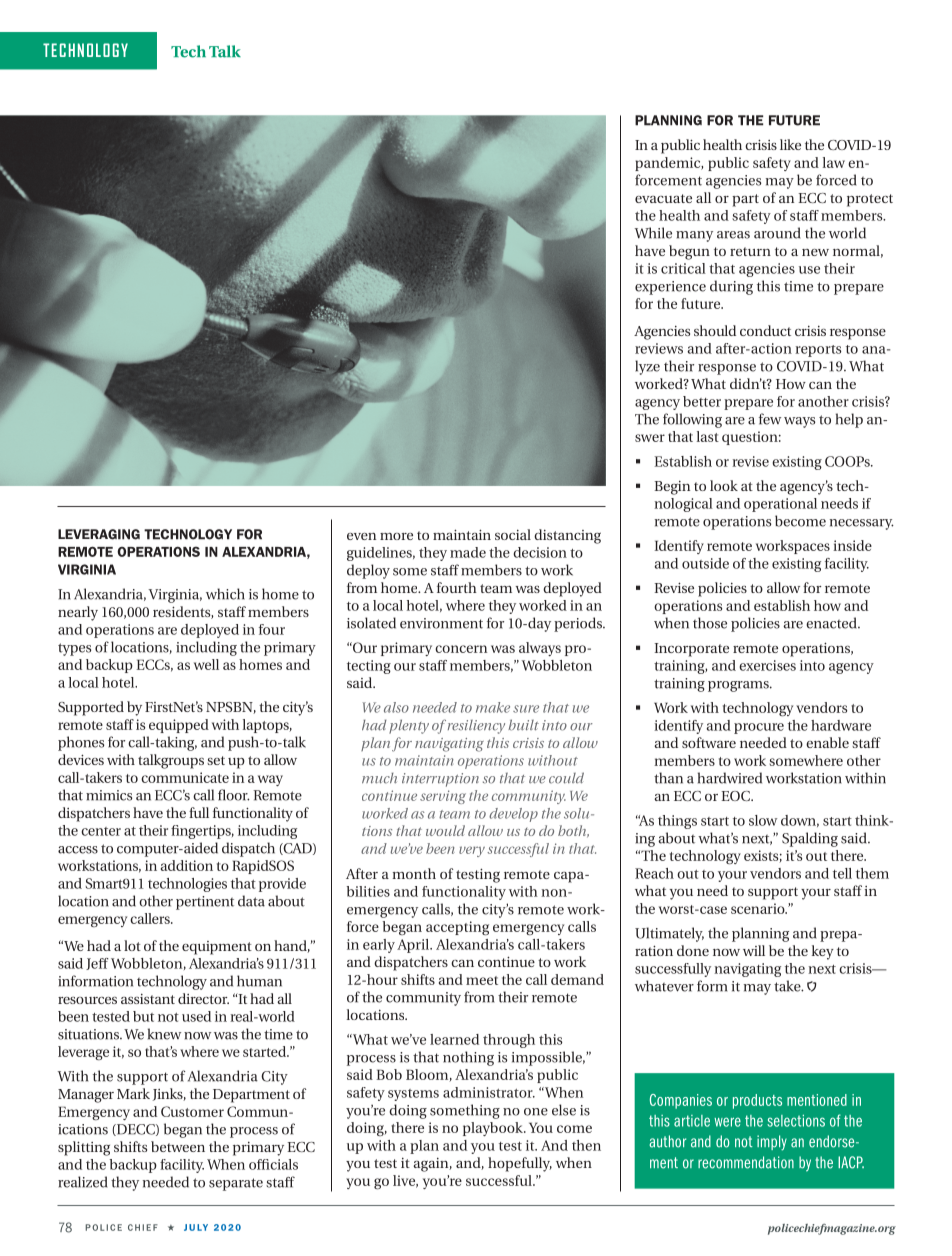 This document has width=952, height=1256. What do you see at coordinates (99, 534) in the document?
I see `LEVERAGING` at bounding box center [99, 534].
